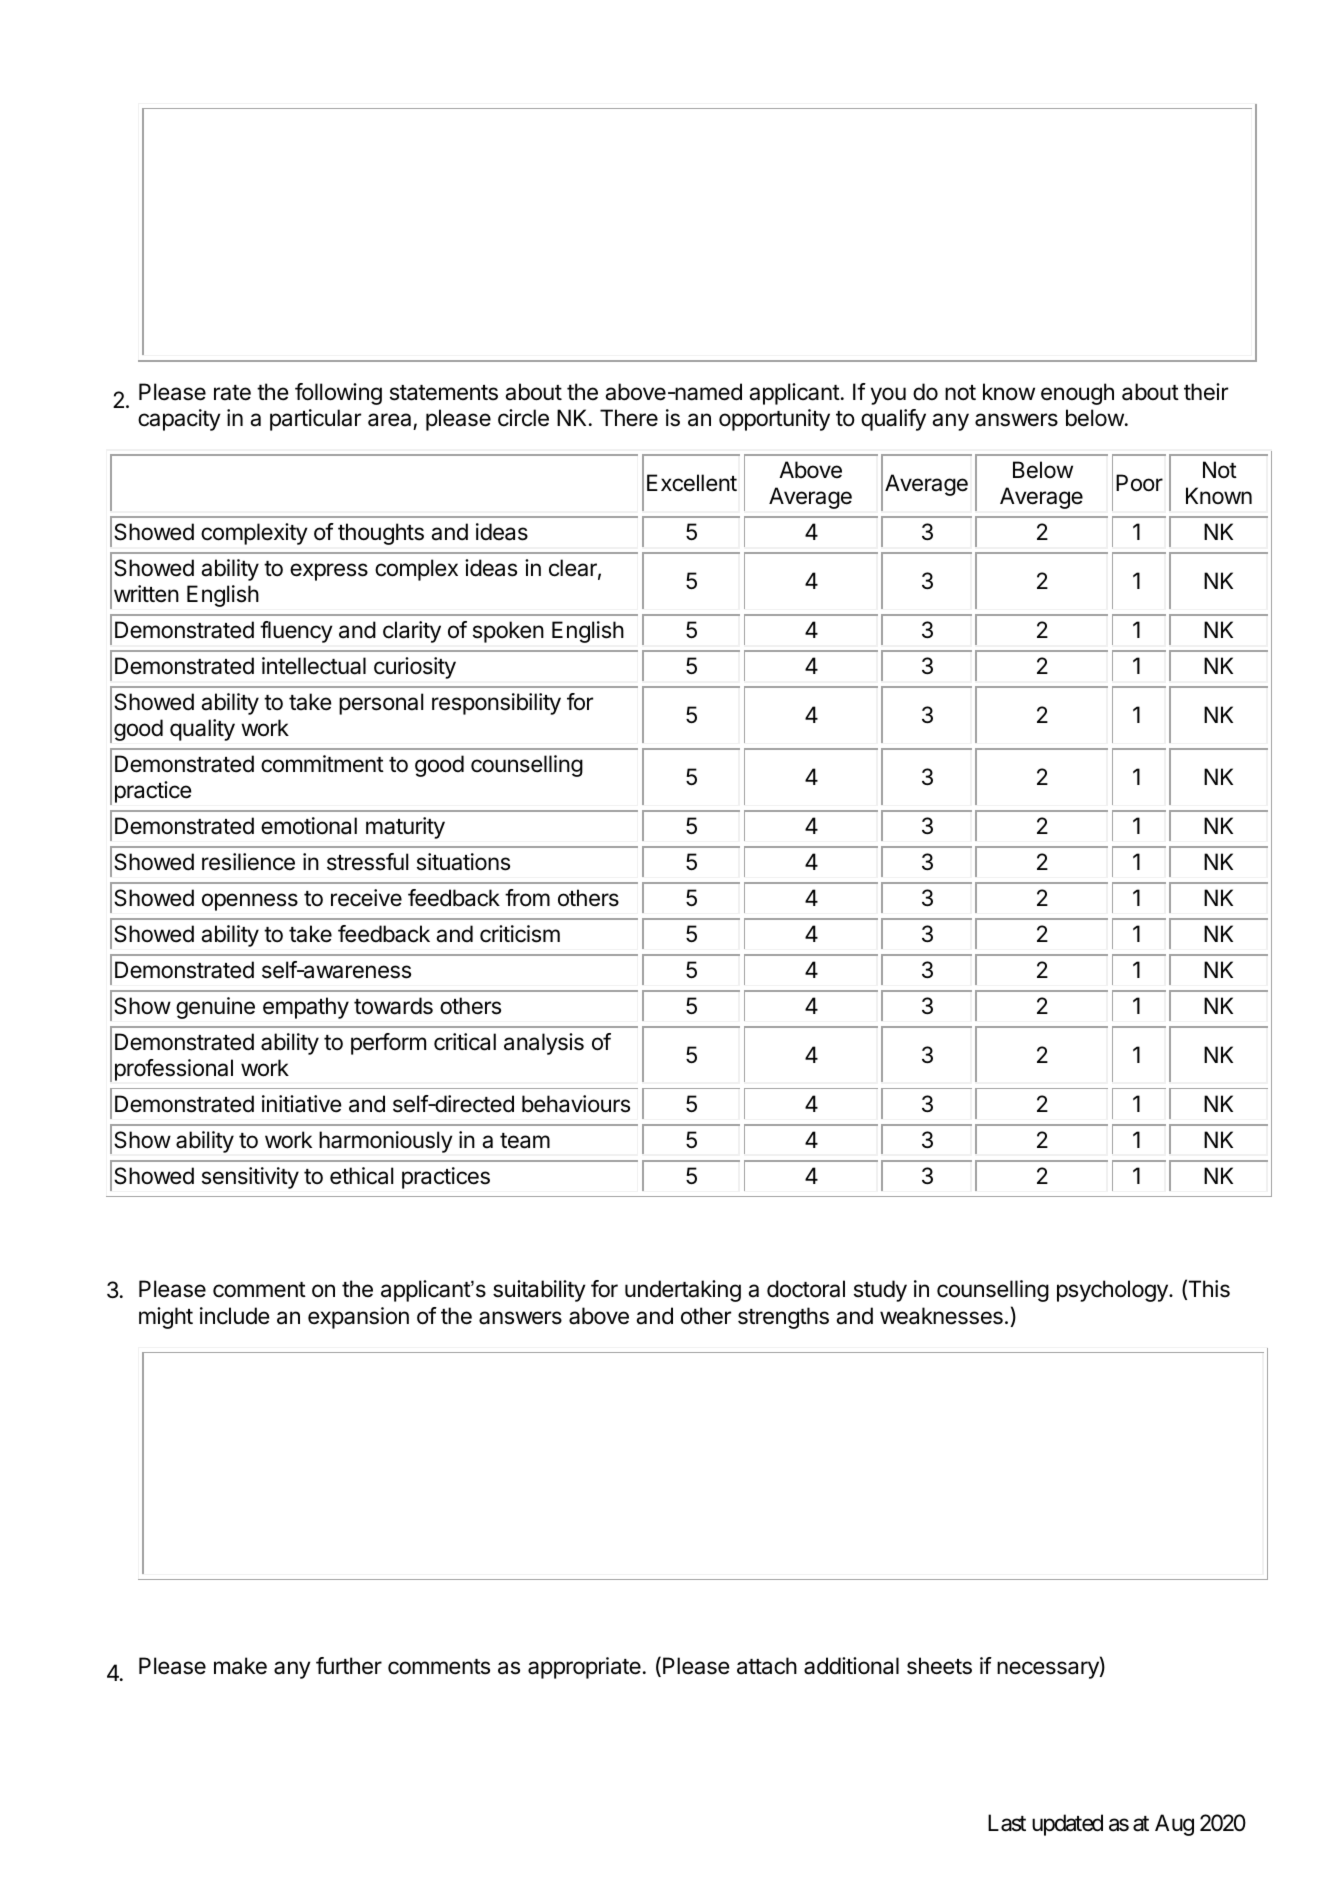 This image has width=1339, height=1894. I want to click on analysis, so click(544, 1044).
